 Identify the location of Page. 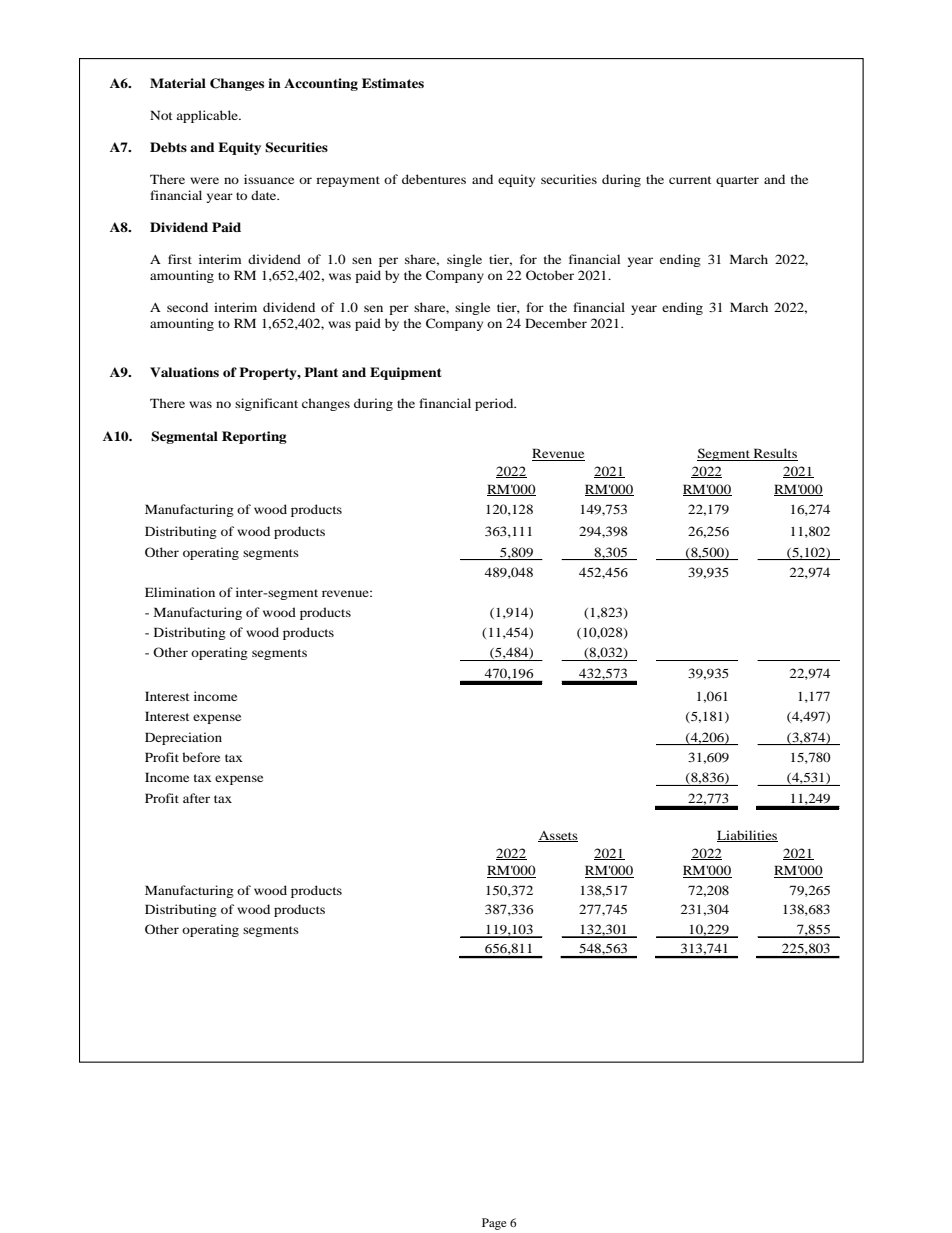
(494, 1224).
